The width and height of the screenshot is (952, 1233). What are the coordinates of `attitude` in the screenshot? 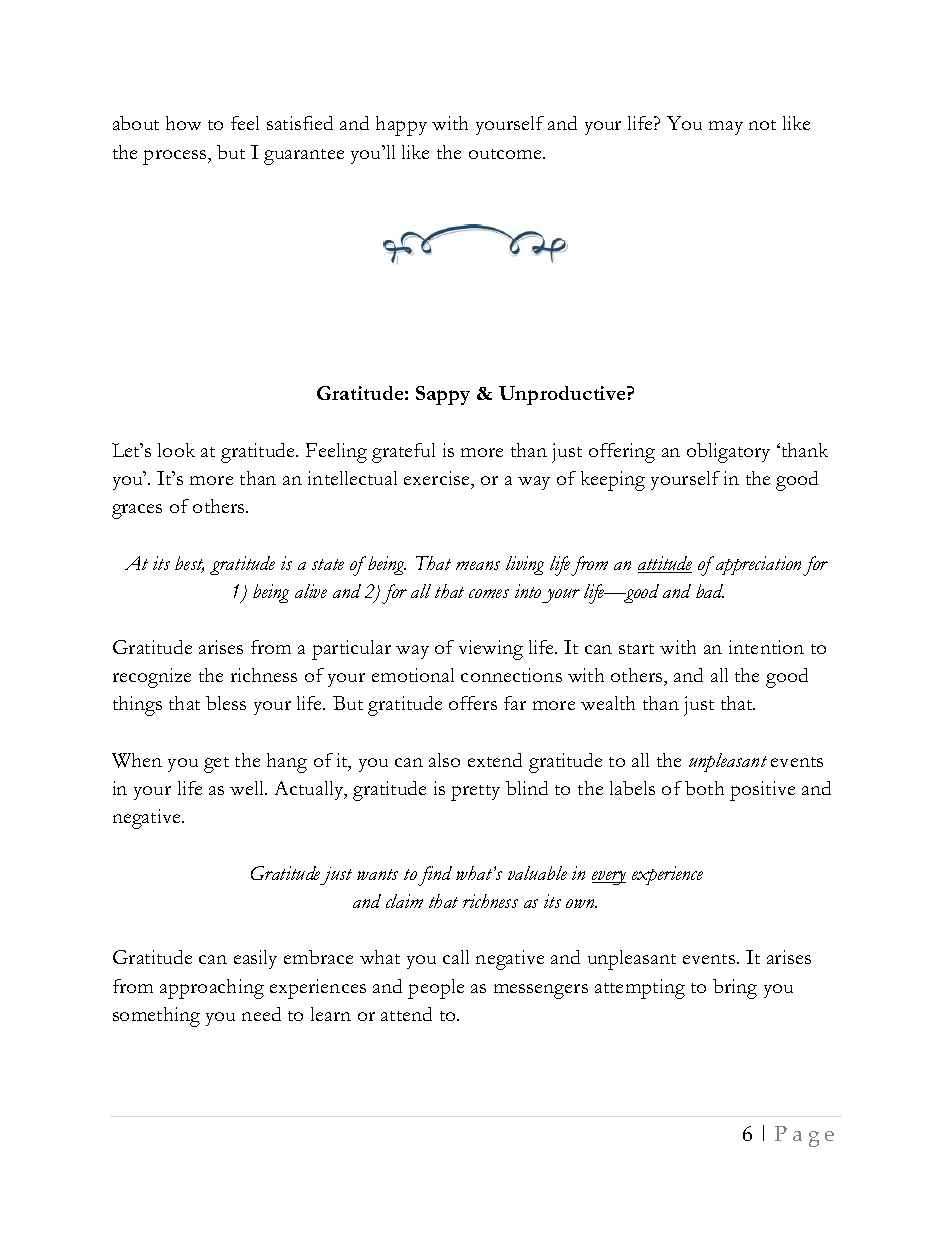 It's located at (665, 564).
